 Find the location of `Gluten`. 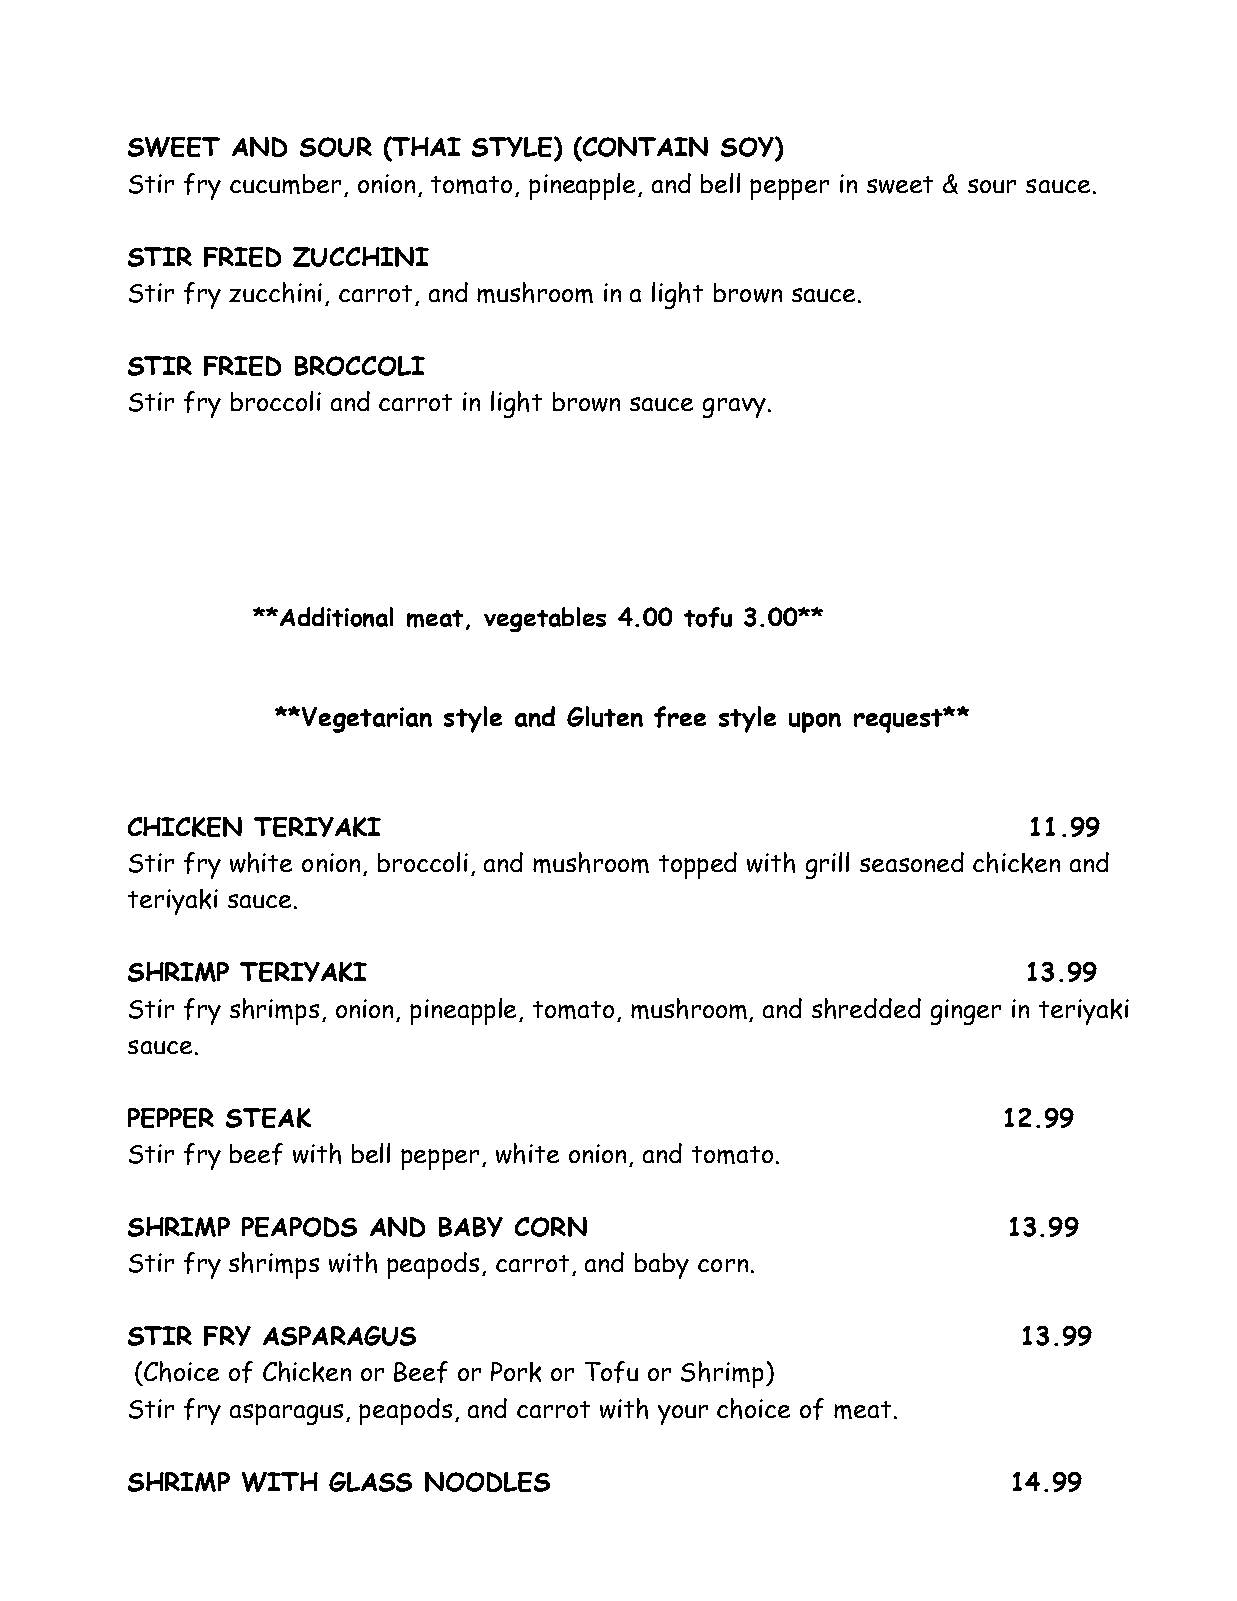

Gluten is located at coordinates (605, 716).
